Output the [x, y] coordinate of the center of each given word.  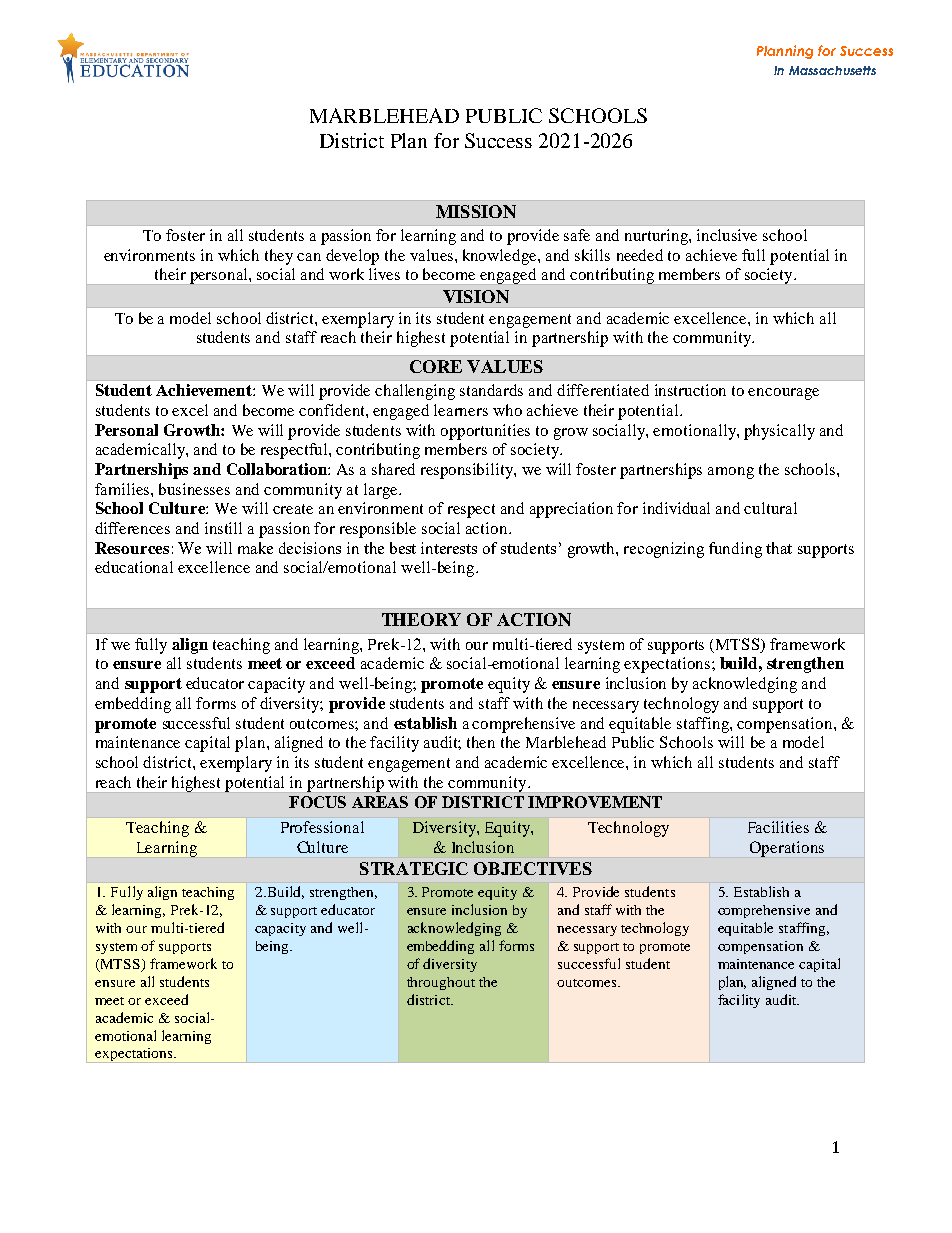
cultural [770, 508]
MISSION [476, 211]
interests [449, 548]
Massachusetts [832, 70]
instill [223, 528]
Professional [322, 827]
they [279, 257]
